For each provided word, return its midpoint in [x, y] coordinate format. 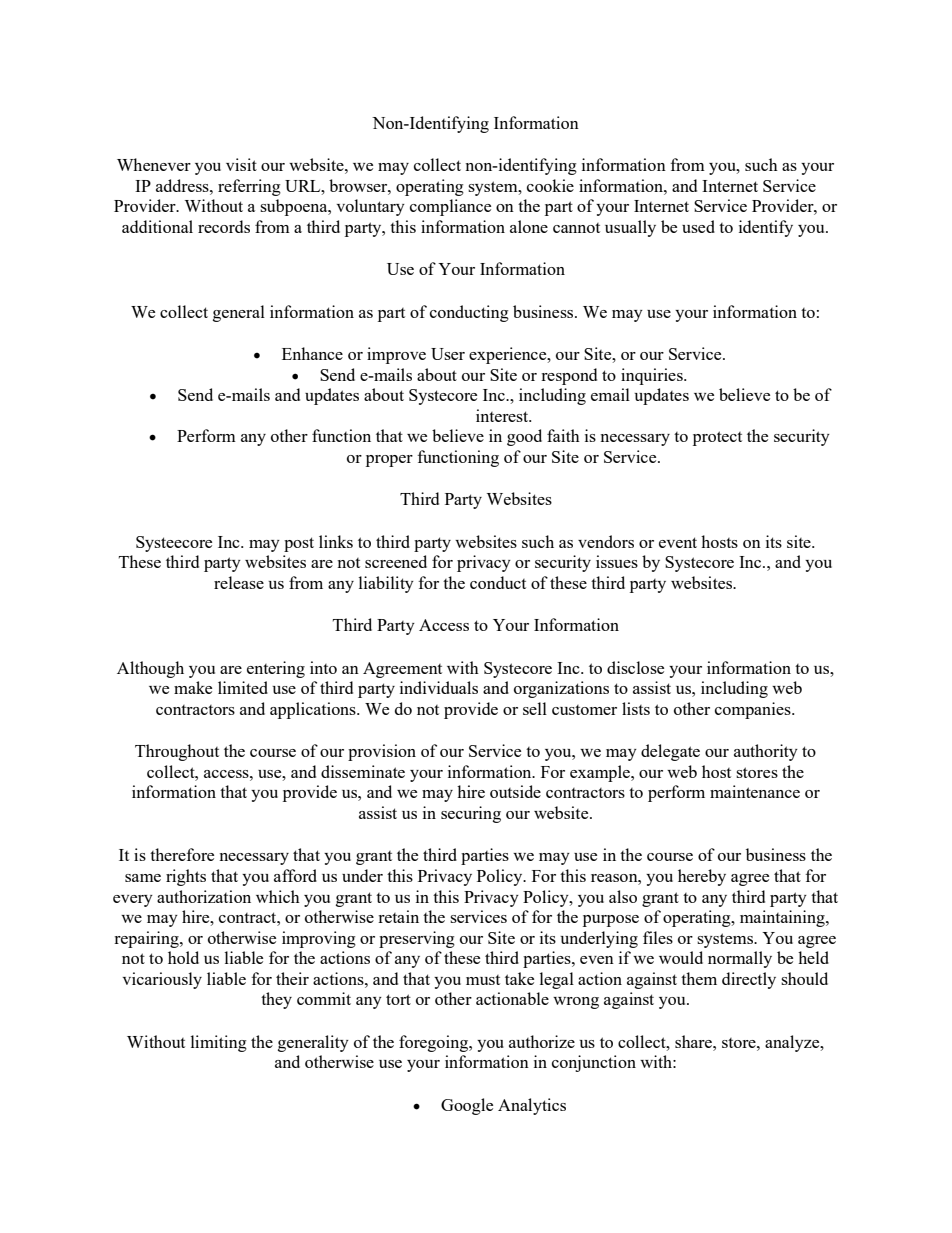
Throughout [177, 752]
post [299, 544]
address [183, 185]
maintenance [755, 791]
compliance [450, 207]
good [524, 437]
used [698, 226]
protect [717, 438]
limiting [219, 1043]
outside [515, 791]
